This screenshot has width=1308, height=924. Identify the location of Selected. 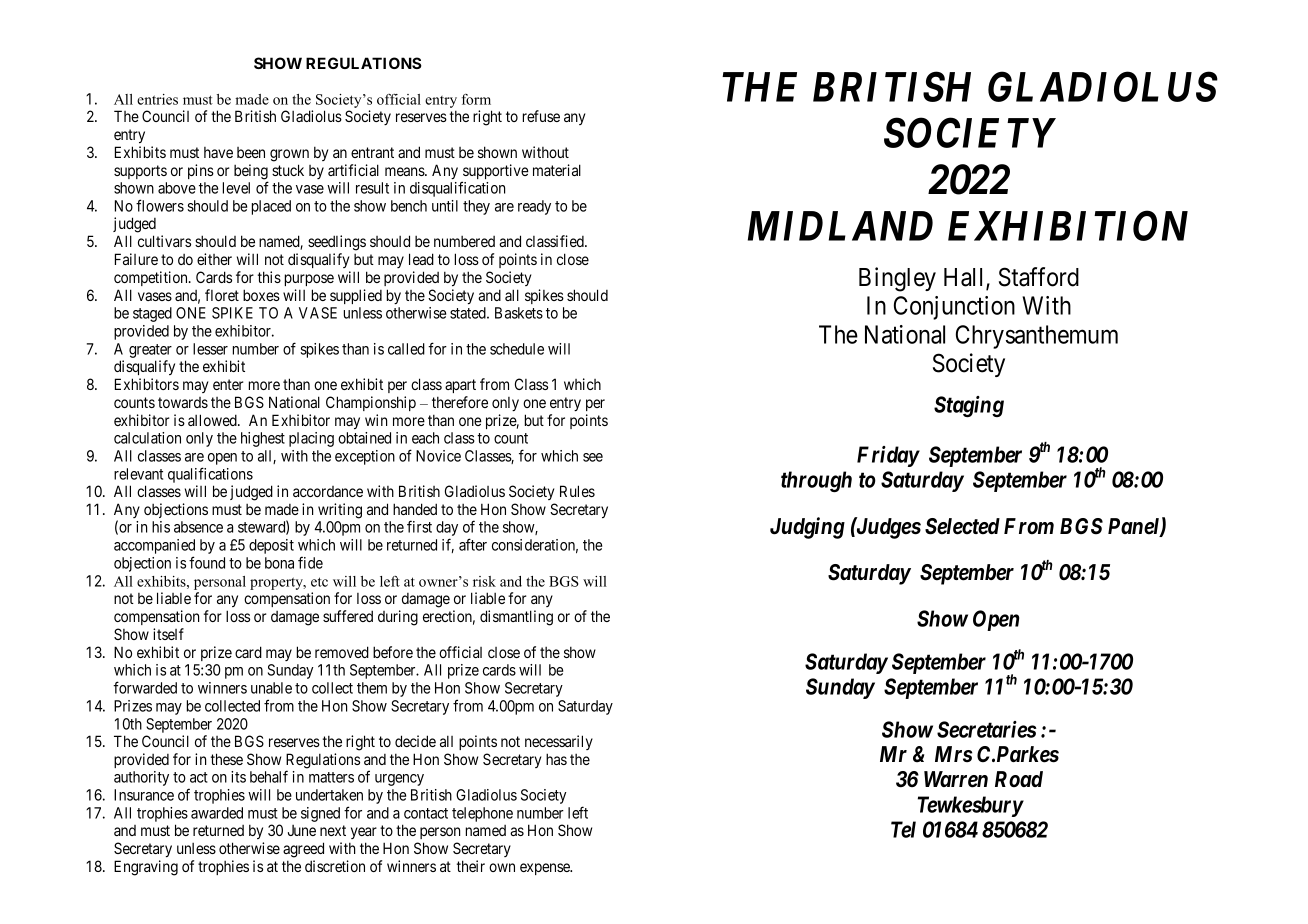
(962, 526).
